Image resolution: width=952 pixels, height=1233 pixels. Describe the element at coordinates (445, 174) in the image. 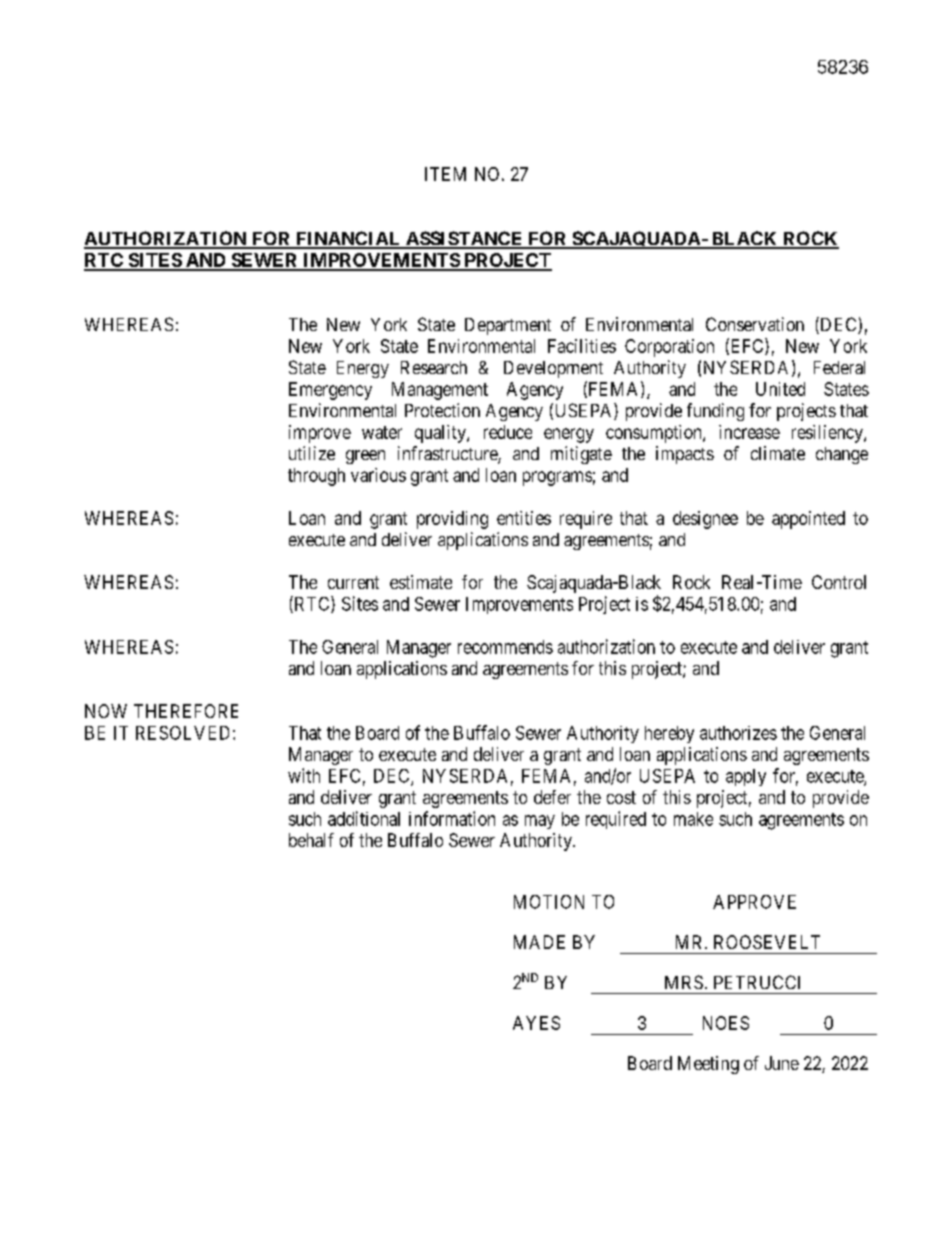

I see `ITEM` at that location.
